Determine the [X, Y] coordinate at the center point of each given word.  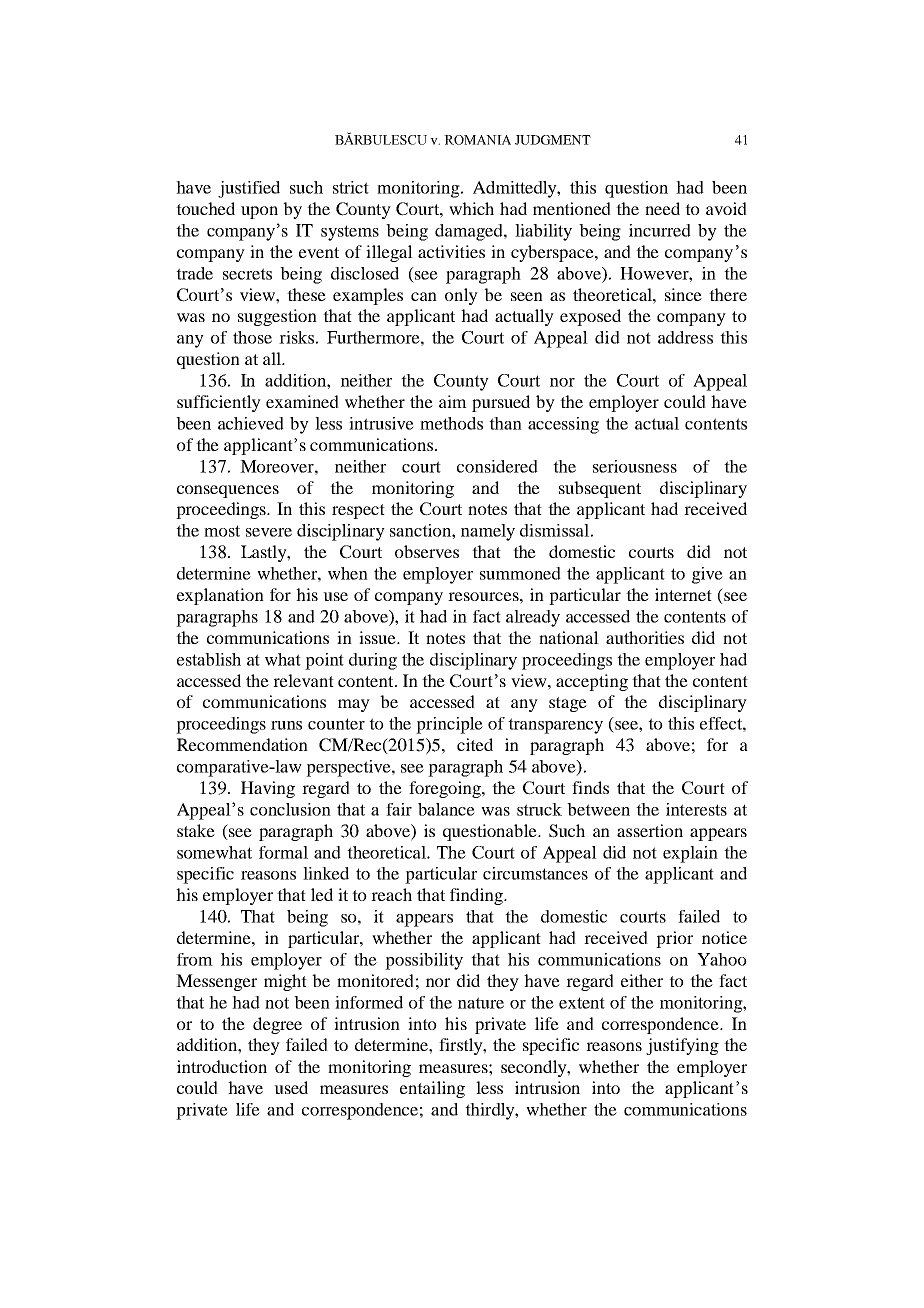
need [662, 208]
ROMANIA [477, 140]
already [533, 618]
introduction [222, 1066]
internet [683, 594]
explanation [220, 596]
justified [249, 189]
